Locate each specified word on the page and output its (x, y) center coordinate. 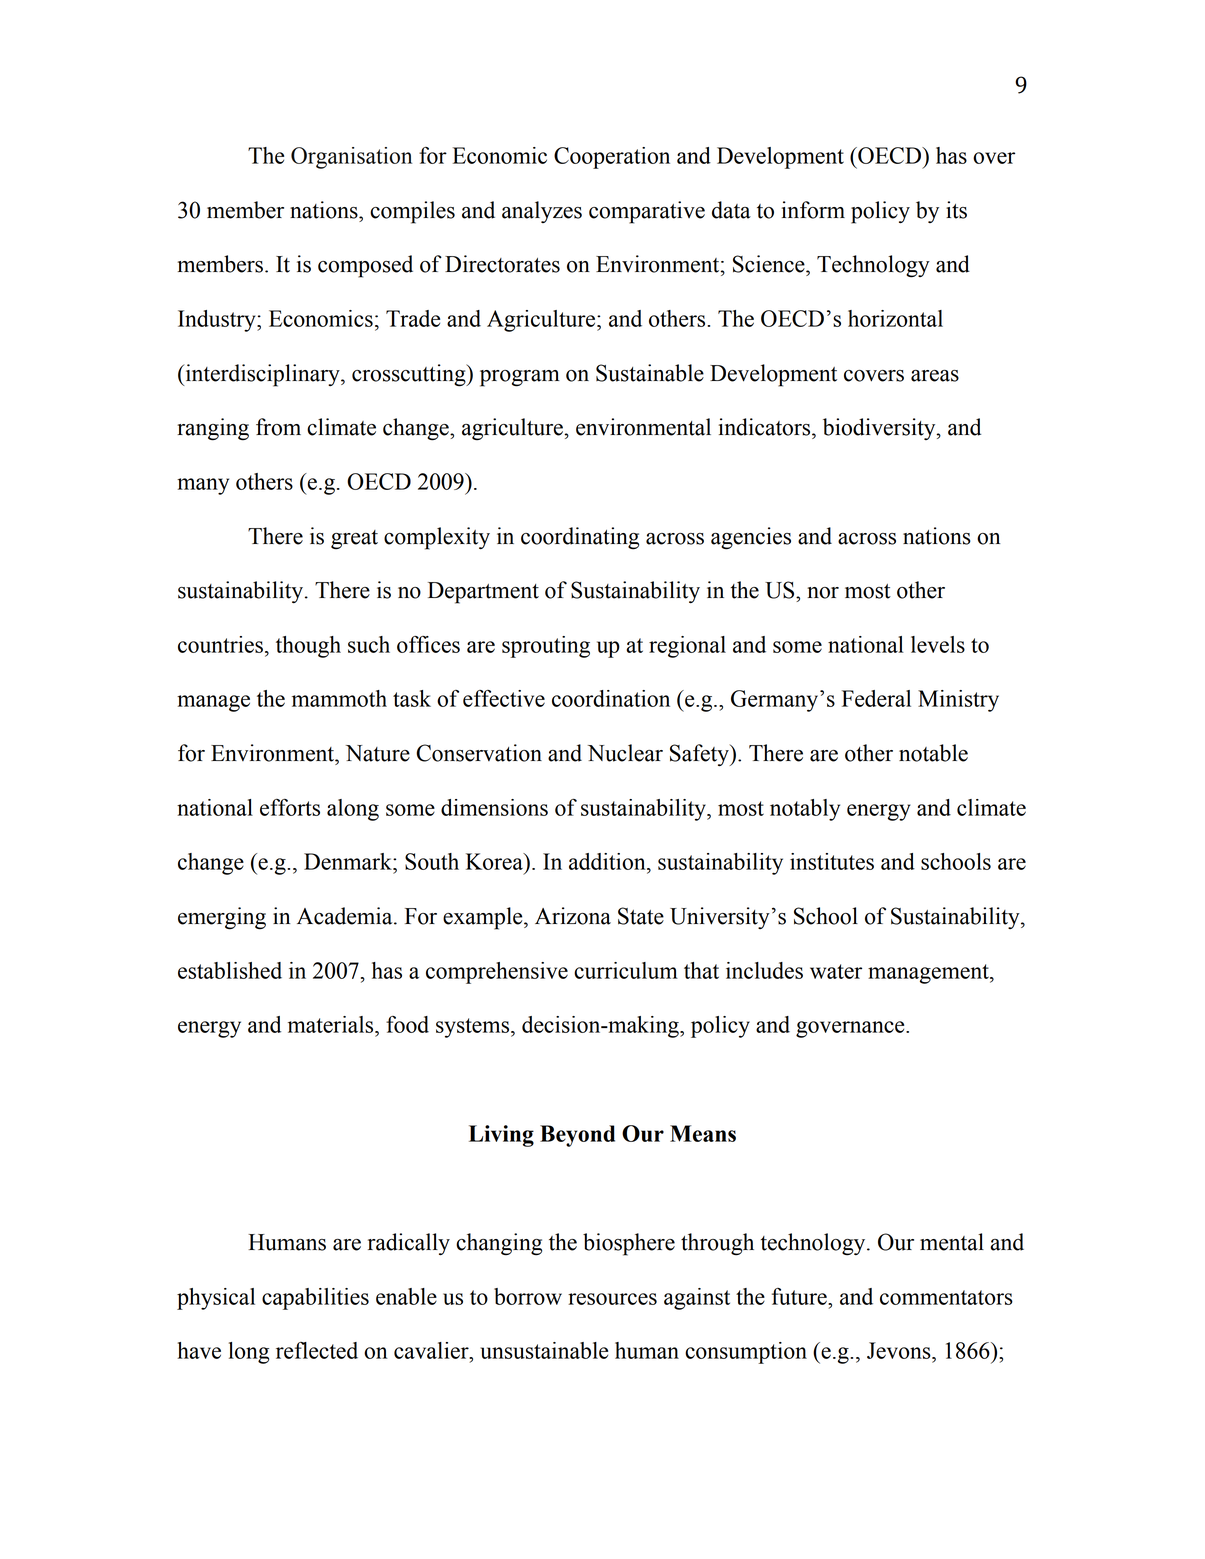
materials (332, 1024)
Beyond (577, 1136)
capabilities (315, 1299)
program (520, 378)
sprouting (546, 647)
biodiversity (880, 429)
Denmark (349, 861)
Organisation (351, 158)
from (278, 427)
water (836, 971)
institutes (832, 861)
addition (608, 863)
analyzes (542, 212)
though (308, 647)
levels (938, 644)
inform (813, 210)
